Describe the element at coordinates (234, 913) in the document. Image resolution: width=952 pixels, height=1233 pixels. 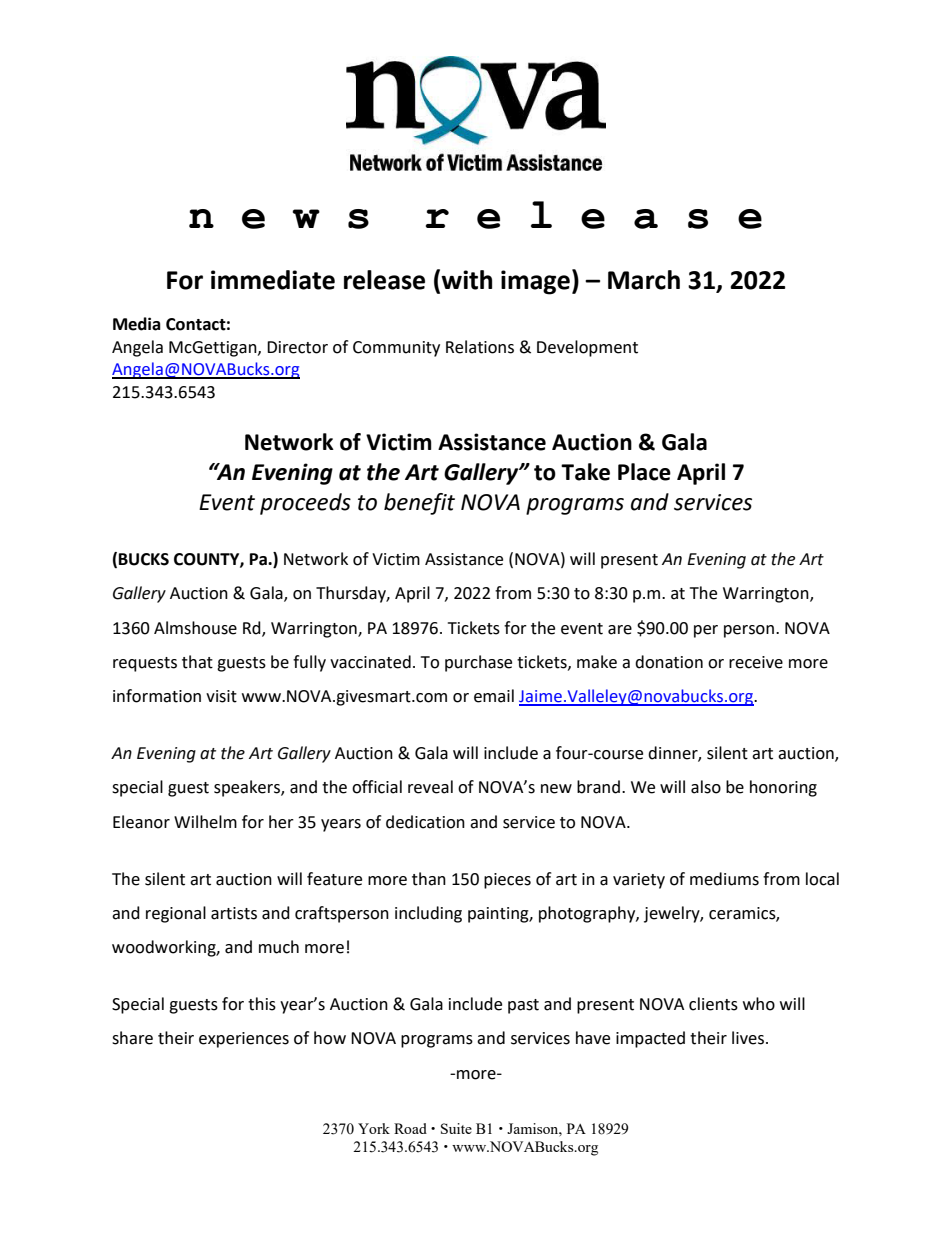
I see `artists` at that location.
